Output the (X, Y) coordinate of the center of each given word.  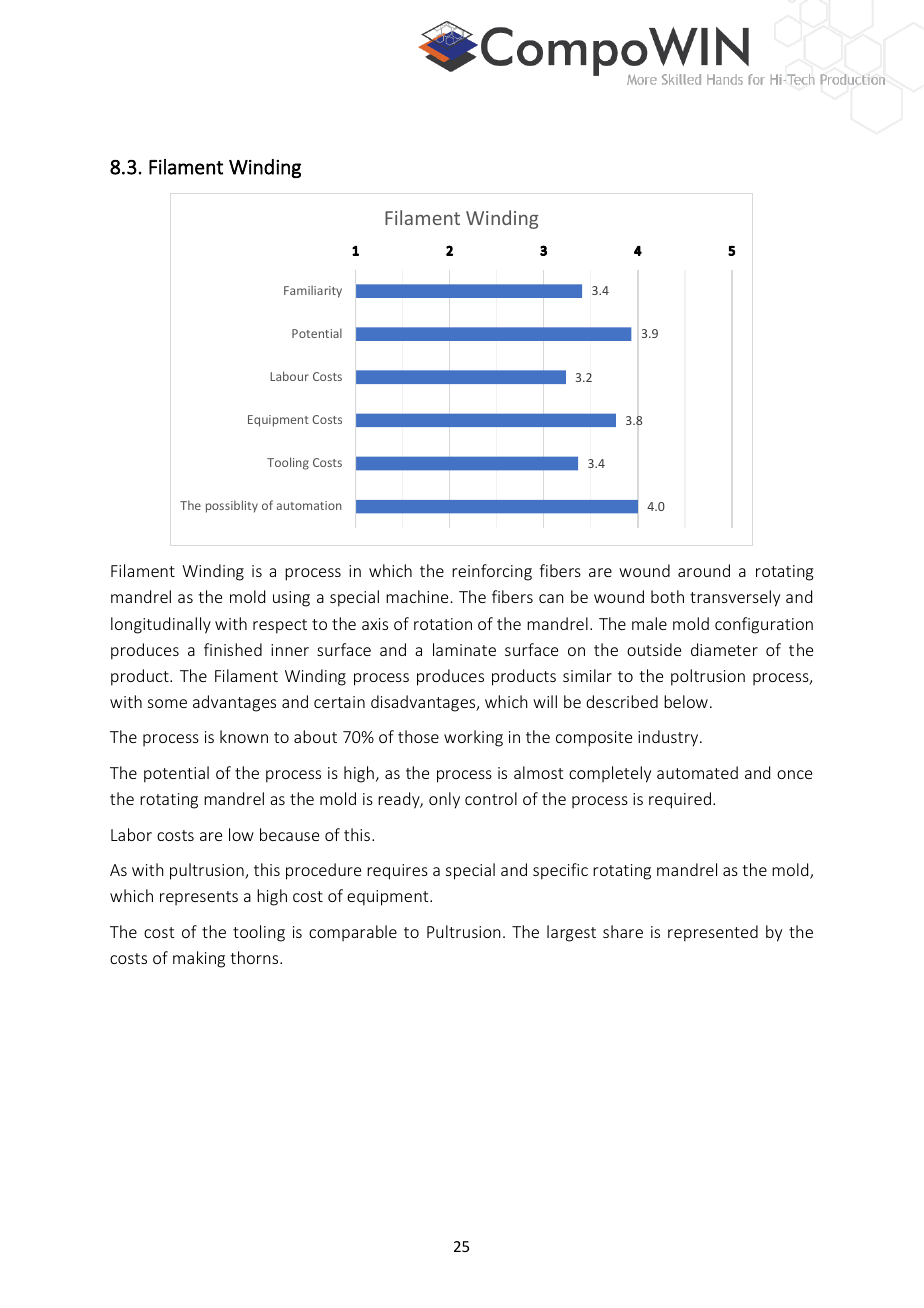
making (199, 959)
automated (697, 772)
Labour (289, 376)
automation (309, 505)
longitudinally (161, 625)
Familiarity (313, 291)
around (704, 570)
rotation (443, 624)
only (444, 800)
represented (713, 933)
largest (571, 933)
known (244, 736)
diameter (724, 649)
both (667, 596)
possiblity (232, 506)
